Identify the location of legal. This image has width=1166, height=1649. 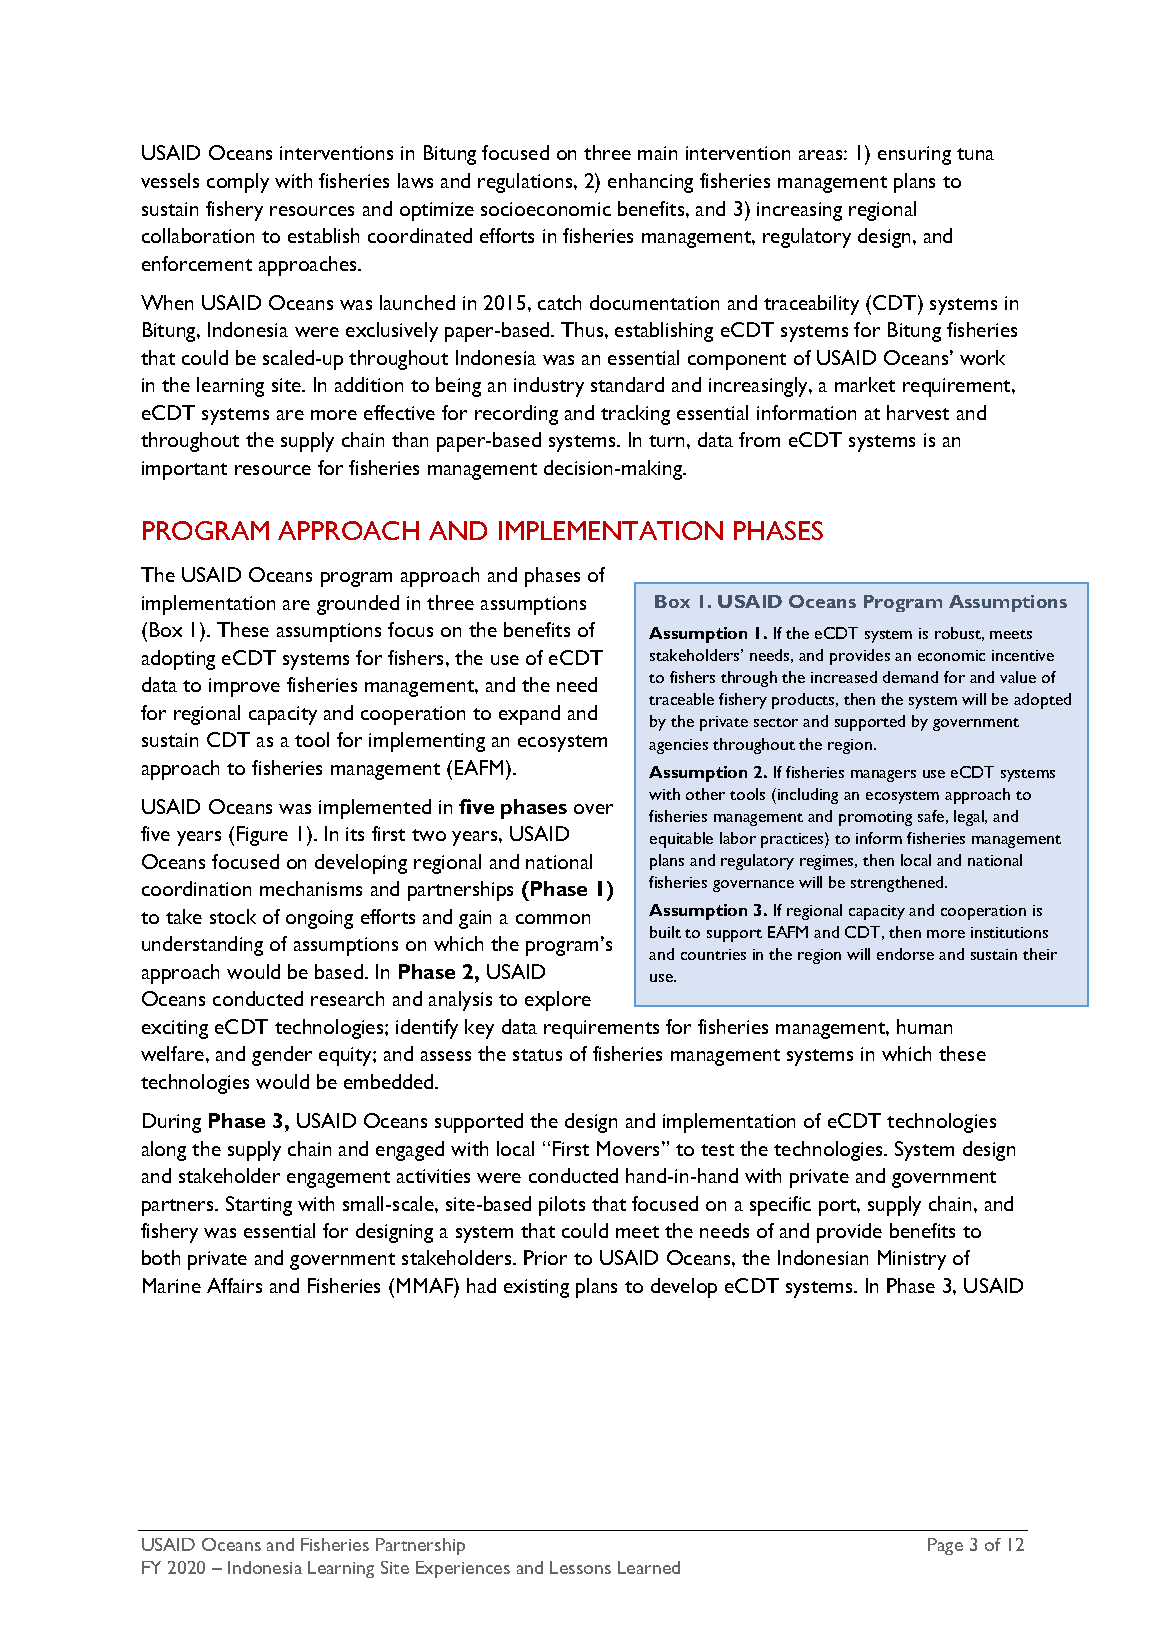
(970, 818).
